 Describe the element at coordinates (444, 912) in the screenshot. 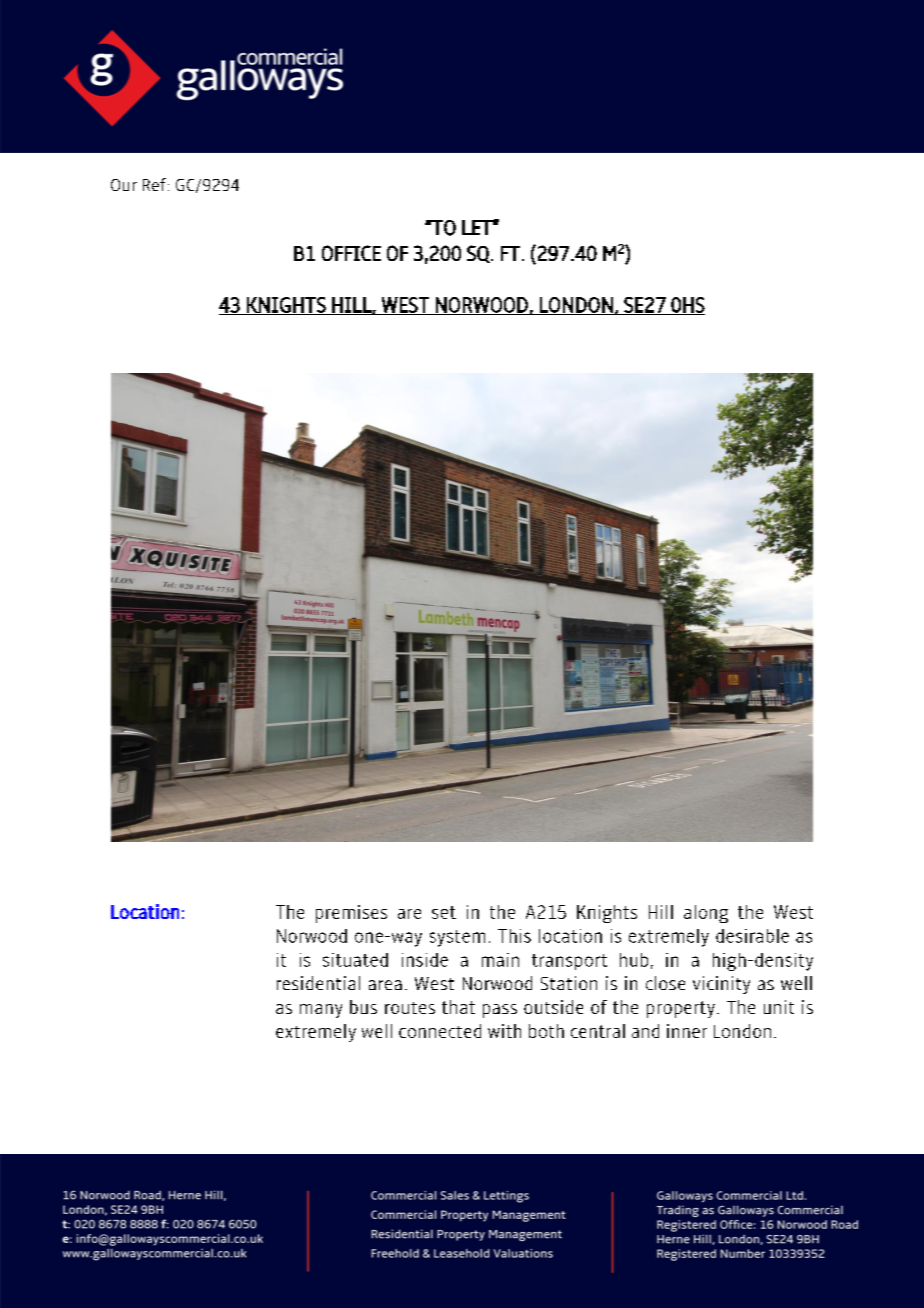

I see `set` at that location.
